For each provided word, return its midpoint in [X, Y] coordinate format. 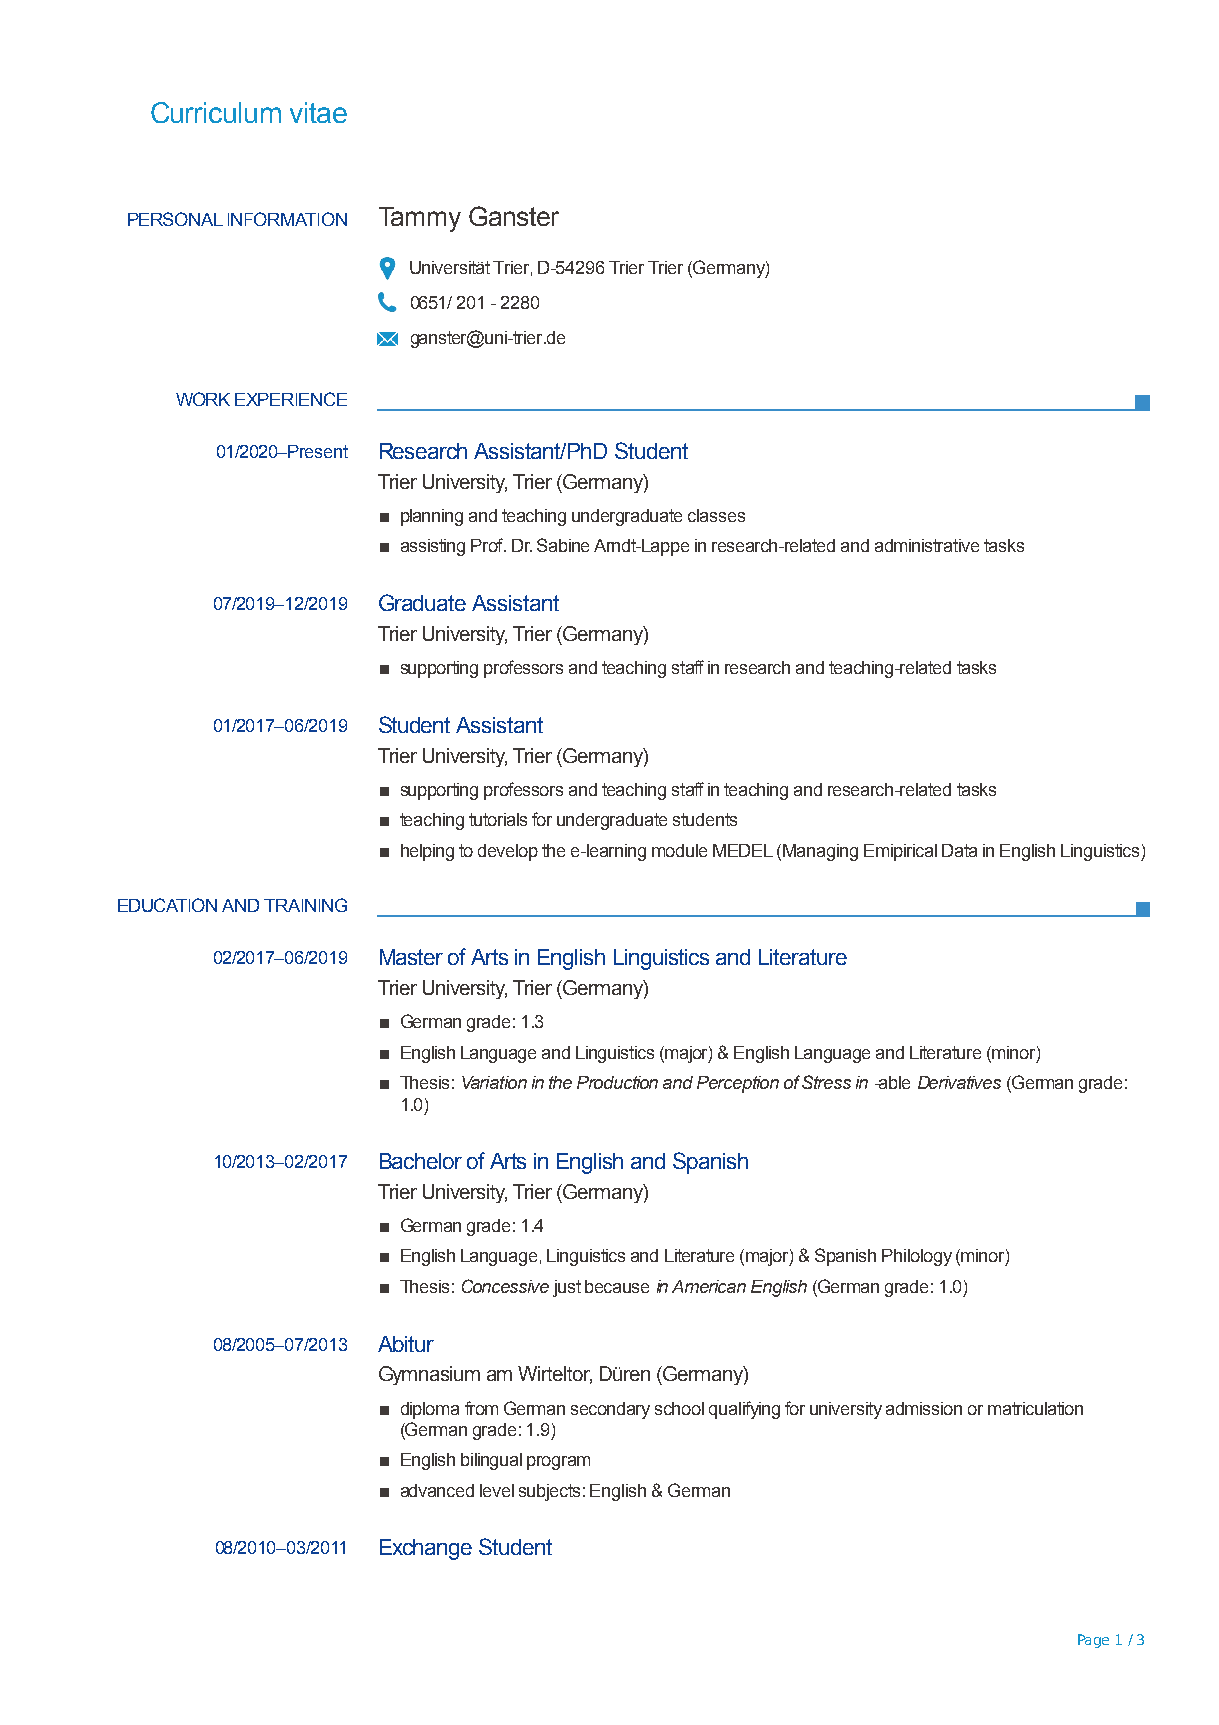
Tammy [420, 219]
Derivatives [959, 1082]
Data [959, 850]
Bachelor [421, 1161]
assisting [433, 547]
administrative [927, 545]
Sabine [563, 545]
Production [617, 1082]
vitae [318, 112]
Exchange [426, 1549]
